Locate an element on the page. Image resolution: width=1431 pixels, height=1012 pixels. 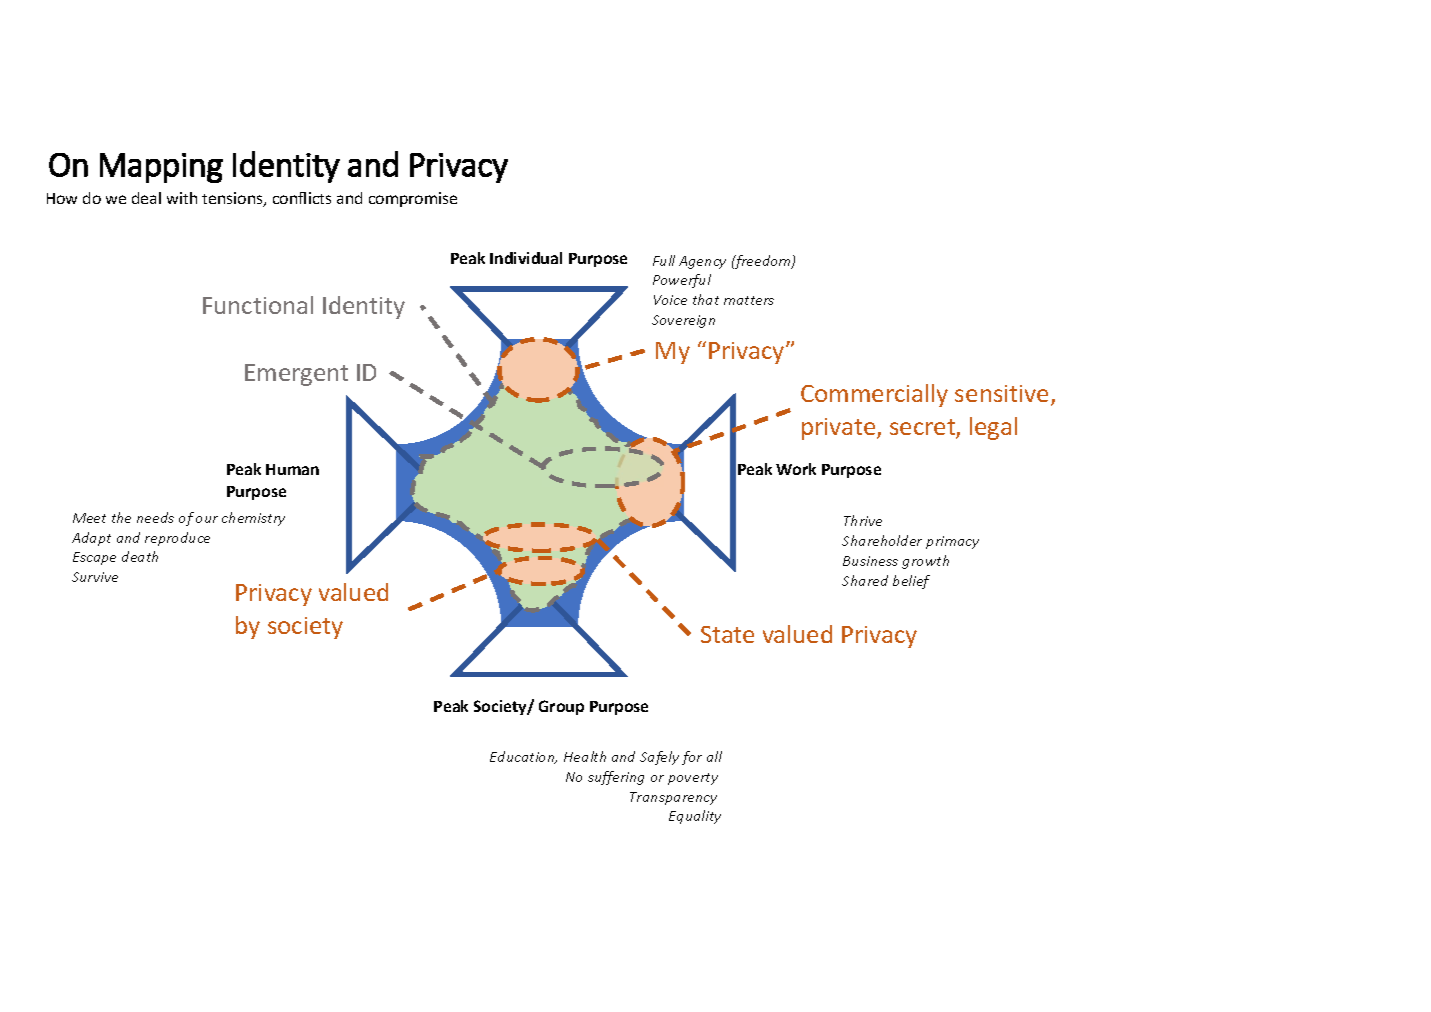
Human is located at coordinates (292, 469).
